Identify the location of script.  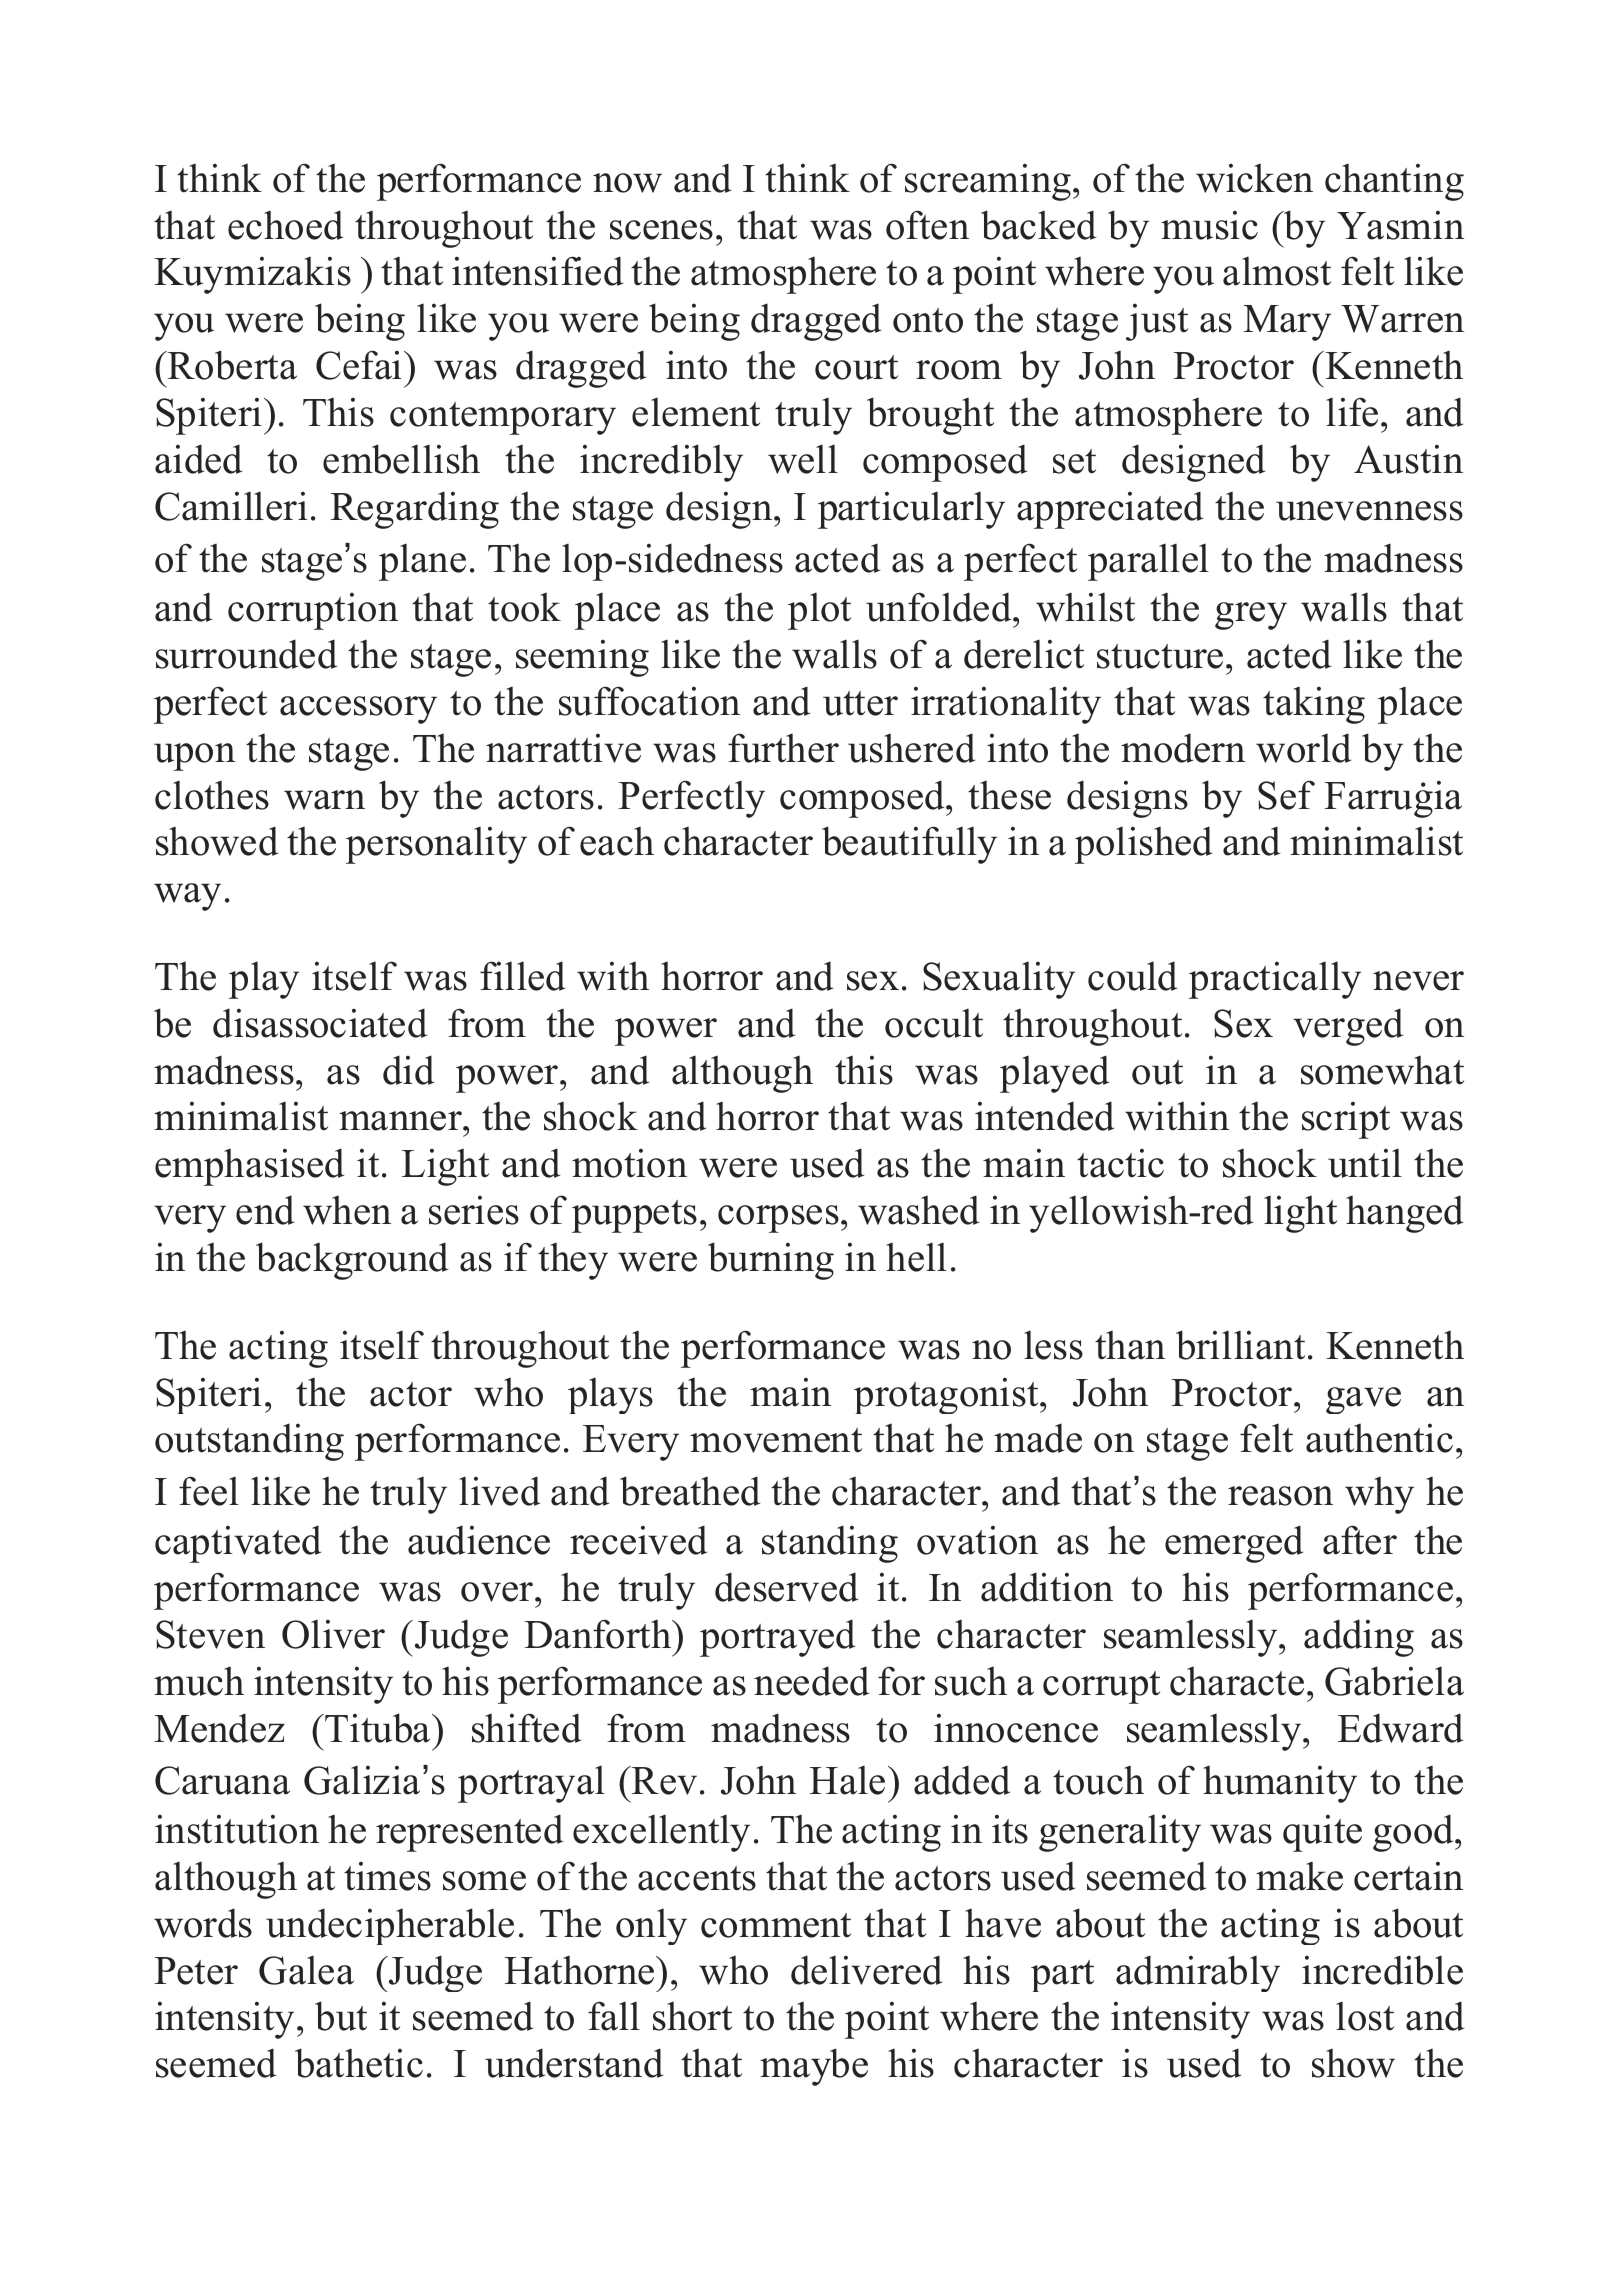
(1346, 1120).
